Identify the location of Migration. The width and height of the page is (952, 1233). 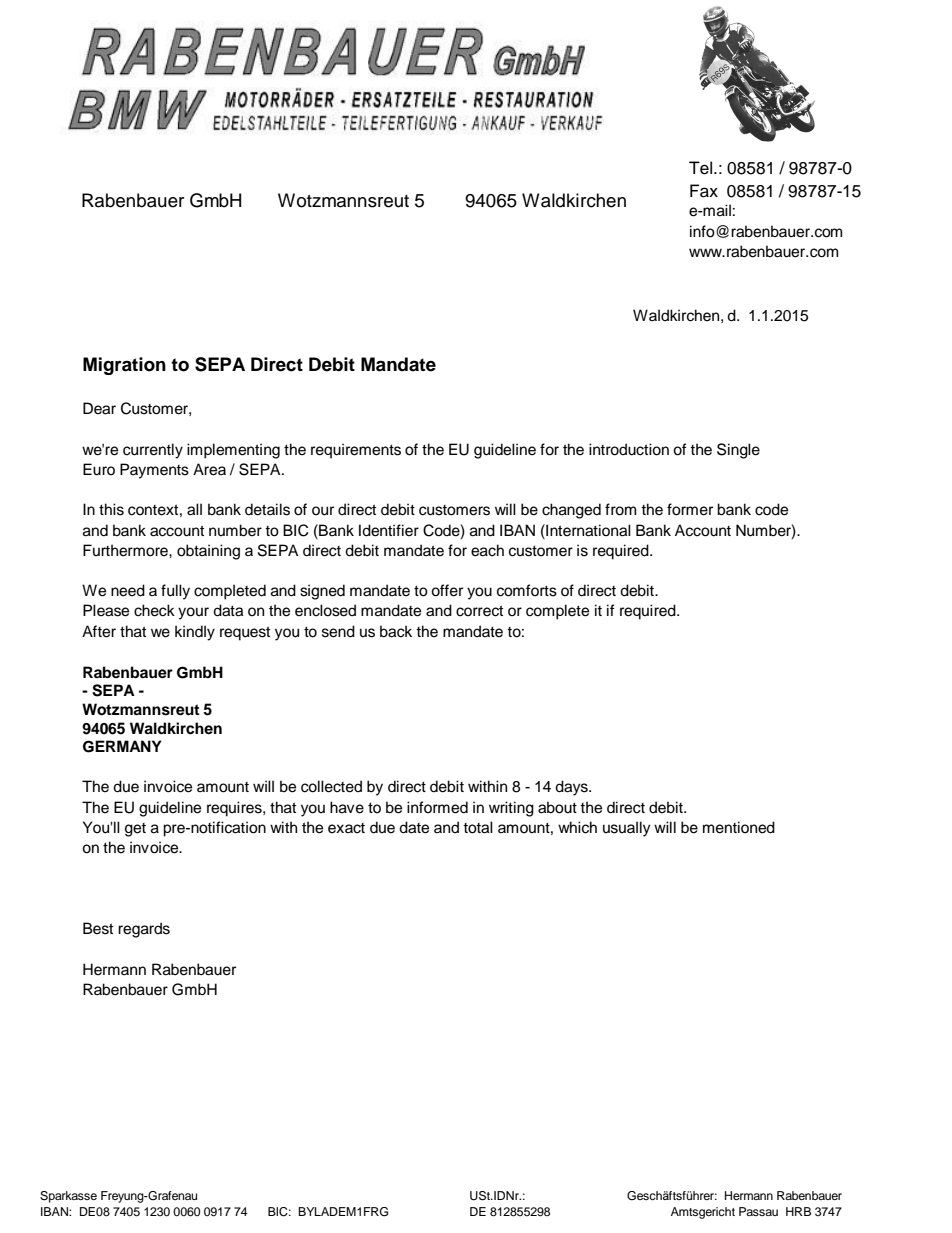
(124, 366).
